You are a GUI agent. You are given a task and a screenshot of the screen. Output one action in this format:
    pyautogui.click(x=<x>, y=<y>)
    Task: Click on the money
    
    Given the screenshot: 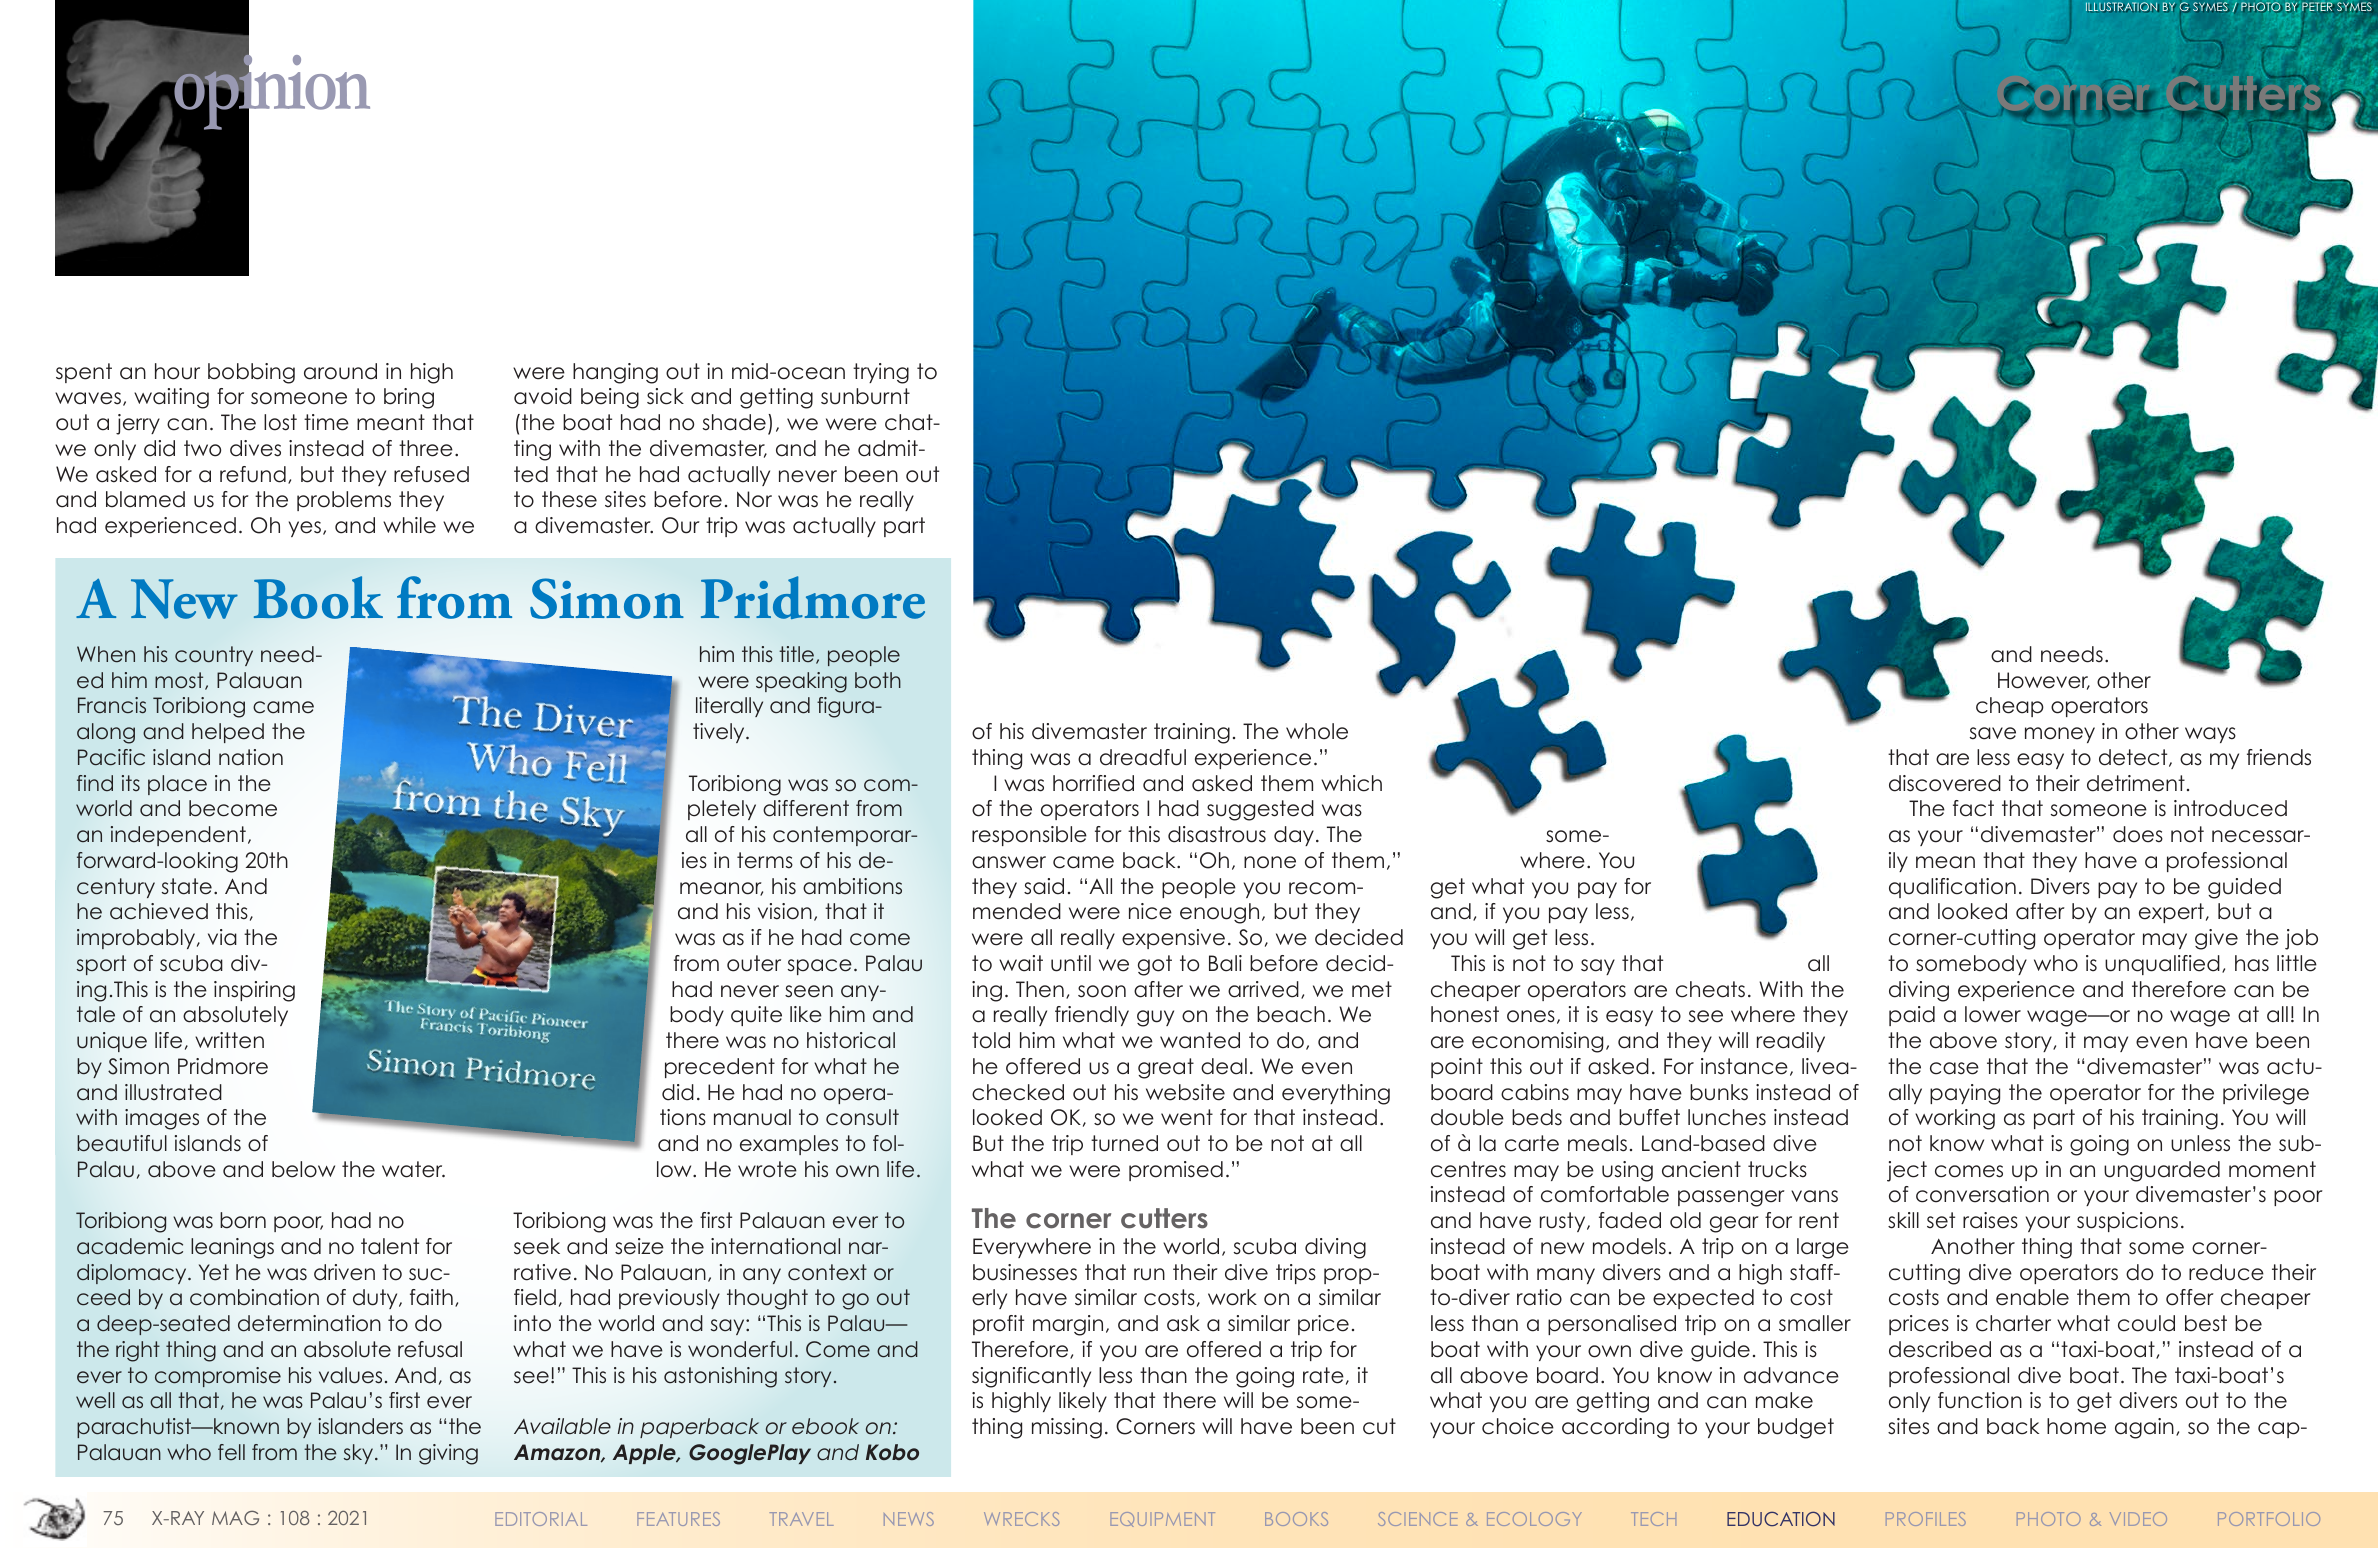 What is the action you would take?
    pyautogui.click(x=2060, y=735)
